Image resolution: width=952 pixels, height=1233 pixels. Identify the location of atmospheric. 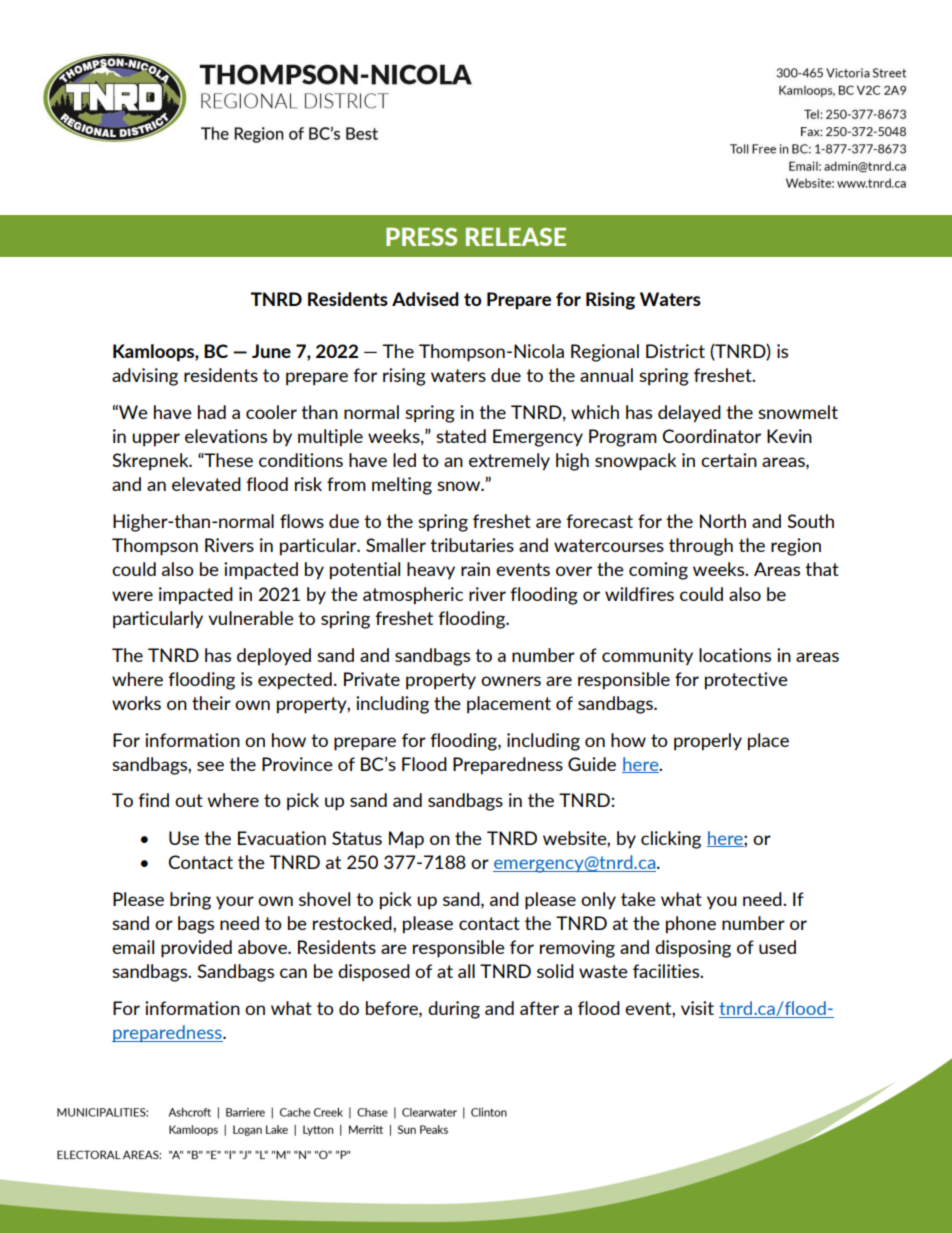
(413, 596).
